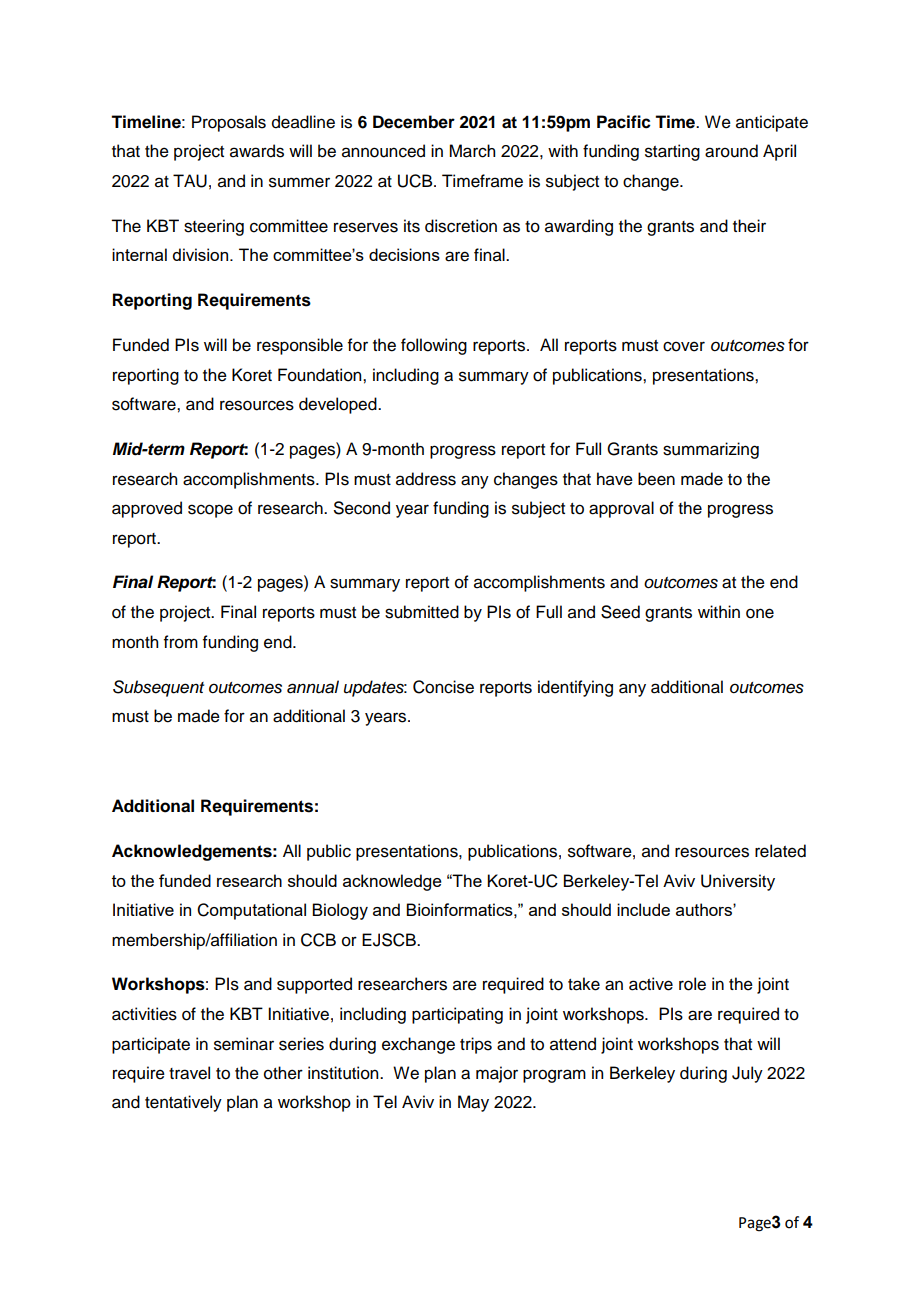  I want to click on submitted, so click(422, 612).
